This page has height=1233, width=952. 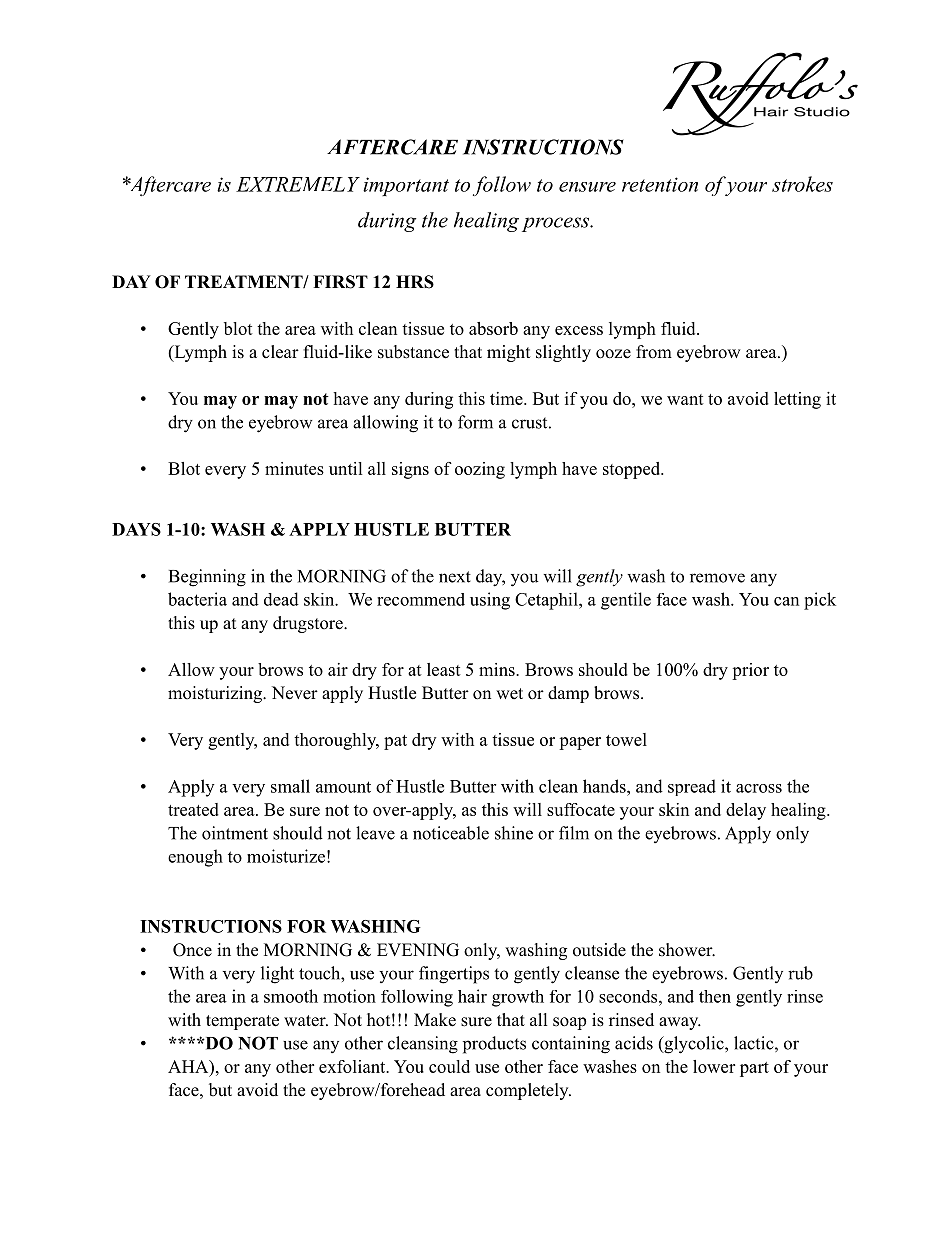 What do you see at coordinates (406, 186) in the page?
I see `important` at bounding box center [406, 186].
